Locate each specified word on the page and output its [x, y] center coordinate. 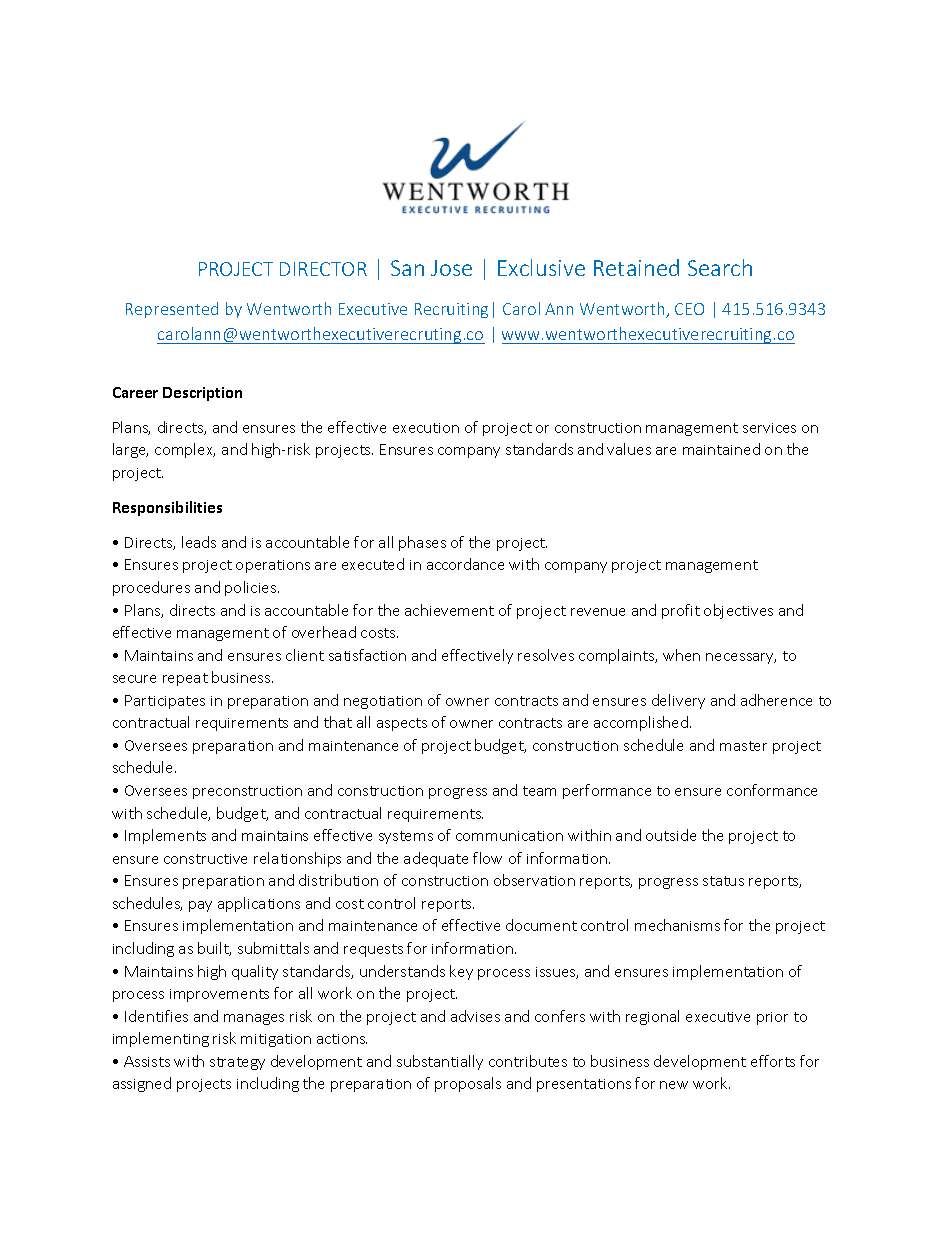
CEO [689, 309]
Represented [172, 310]
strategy [237, 1063]
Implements [165, 836]
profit [681, 611]
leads [199, 542]
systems [406, 837]
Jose [451, 268]
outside [671, 835]
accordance [465, 564]
